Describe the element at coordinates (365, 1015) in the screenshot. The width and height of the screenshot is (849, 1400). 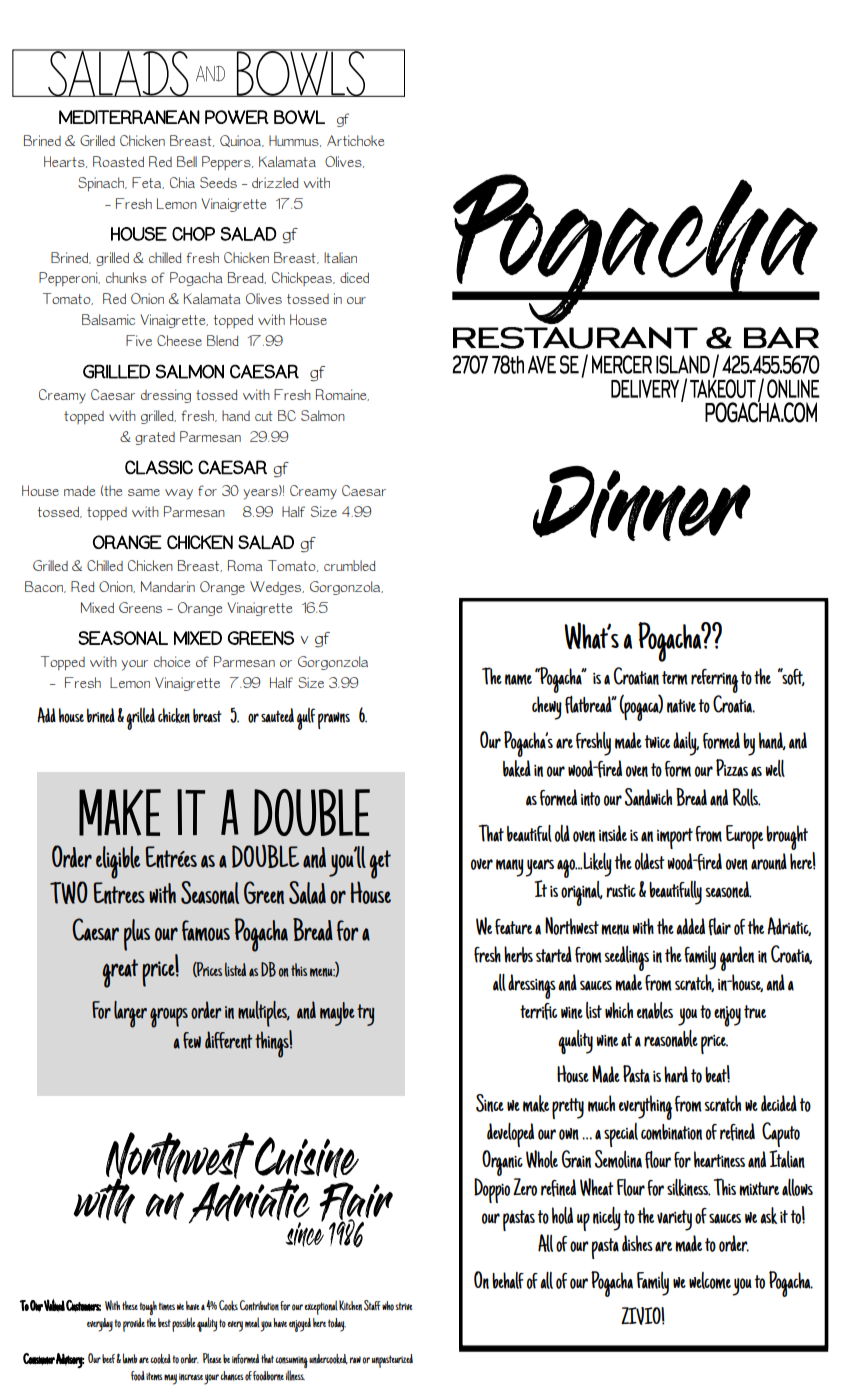
I see `try` at that location.
